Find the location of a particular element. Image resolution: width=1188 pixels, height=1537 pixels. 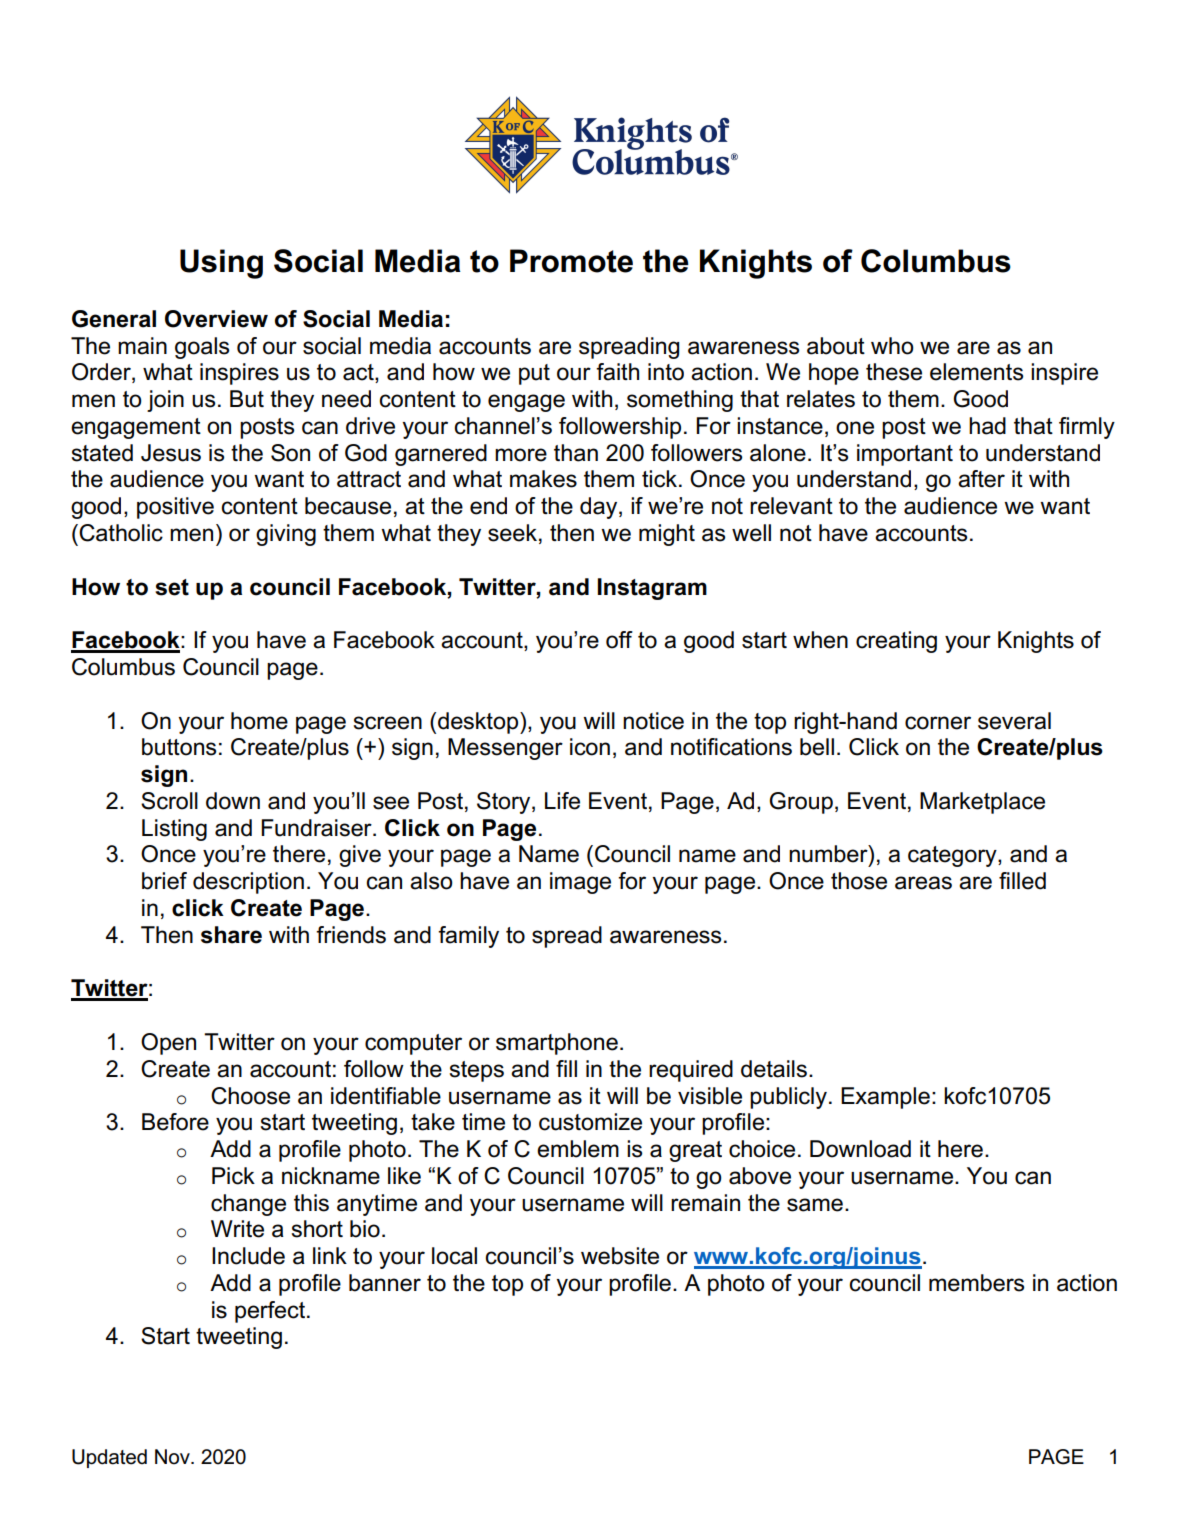

who is located at coordinates (892, 346).
